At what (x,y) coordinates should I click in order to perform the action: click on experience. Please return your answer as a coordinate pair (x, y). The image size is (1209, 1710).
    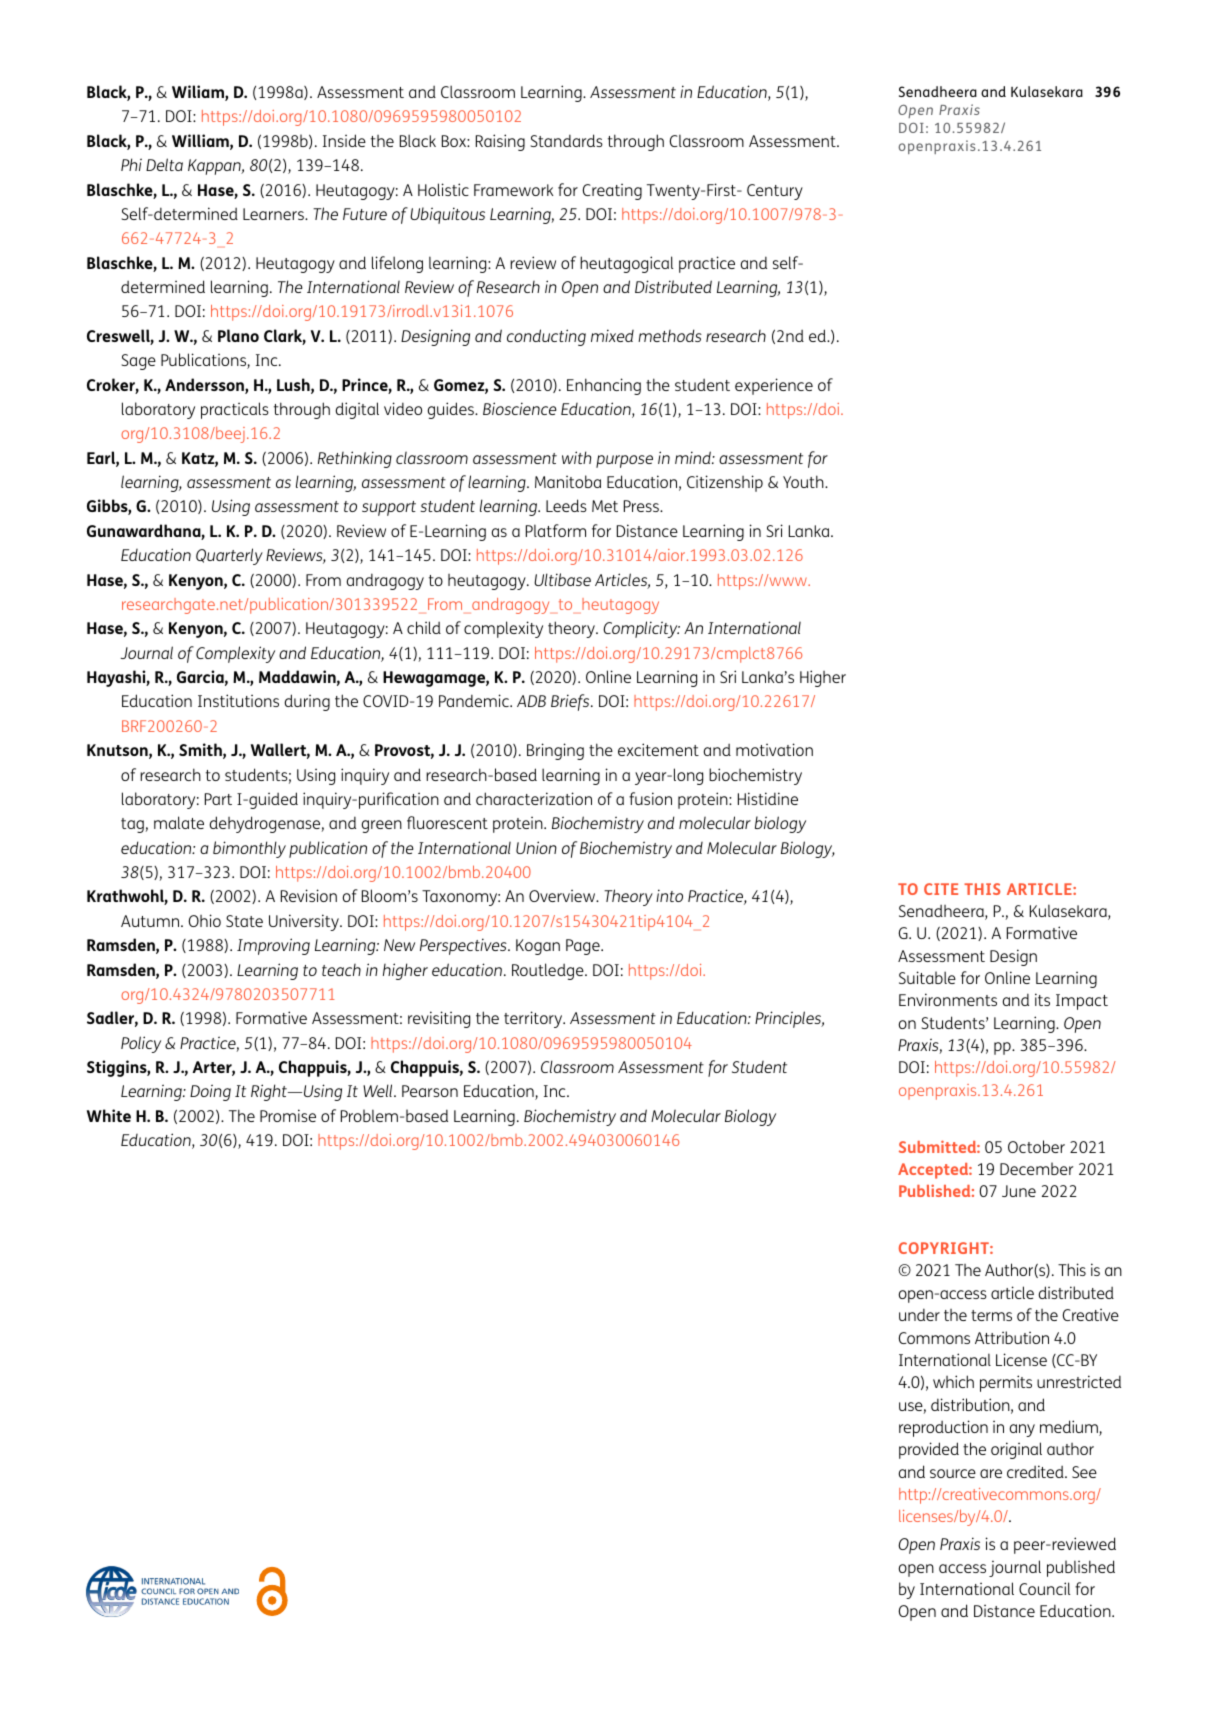
    Looking at the image, I should click on (774, 386).
